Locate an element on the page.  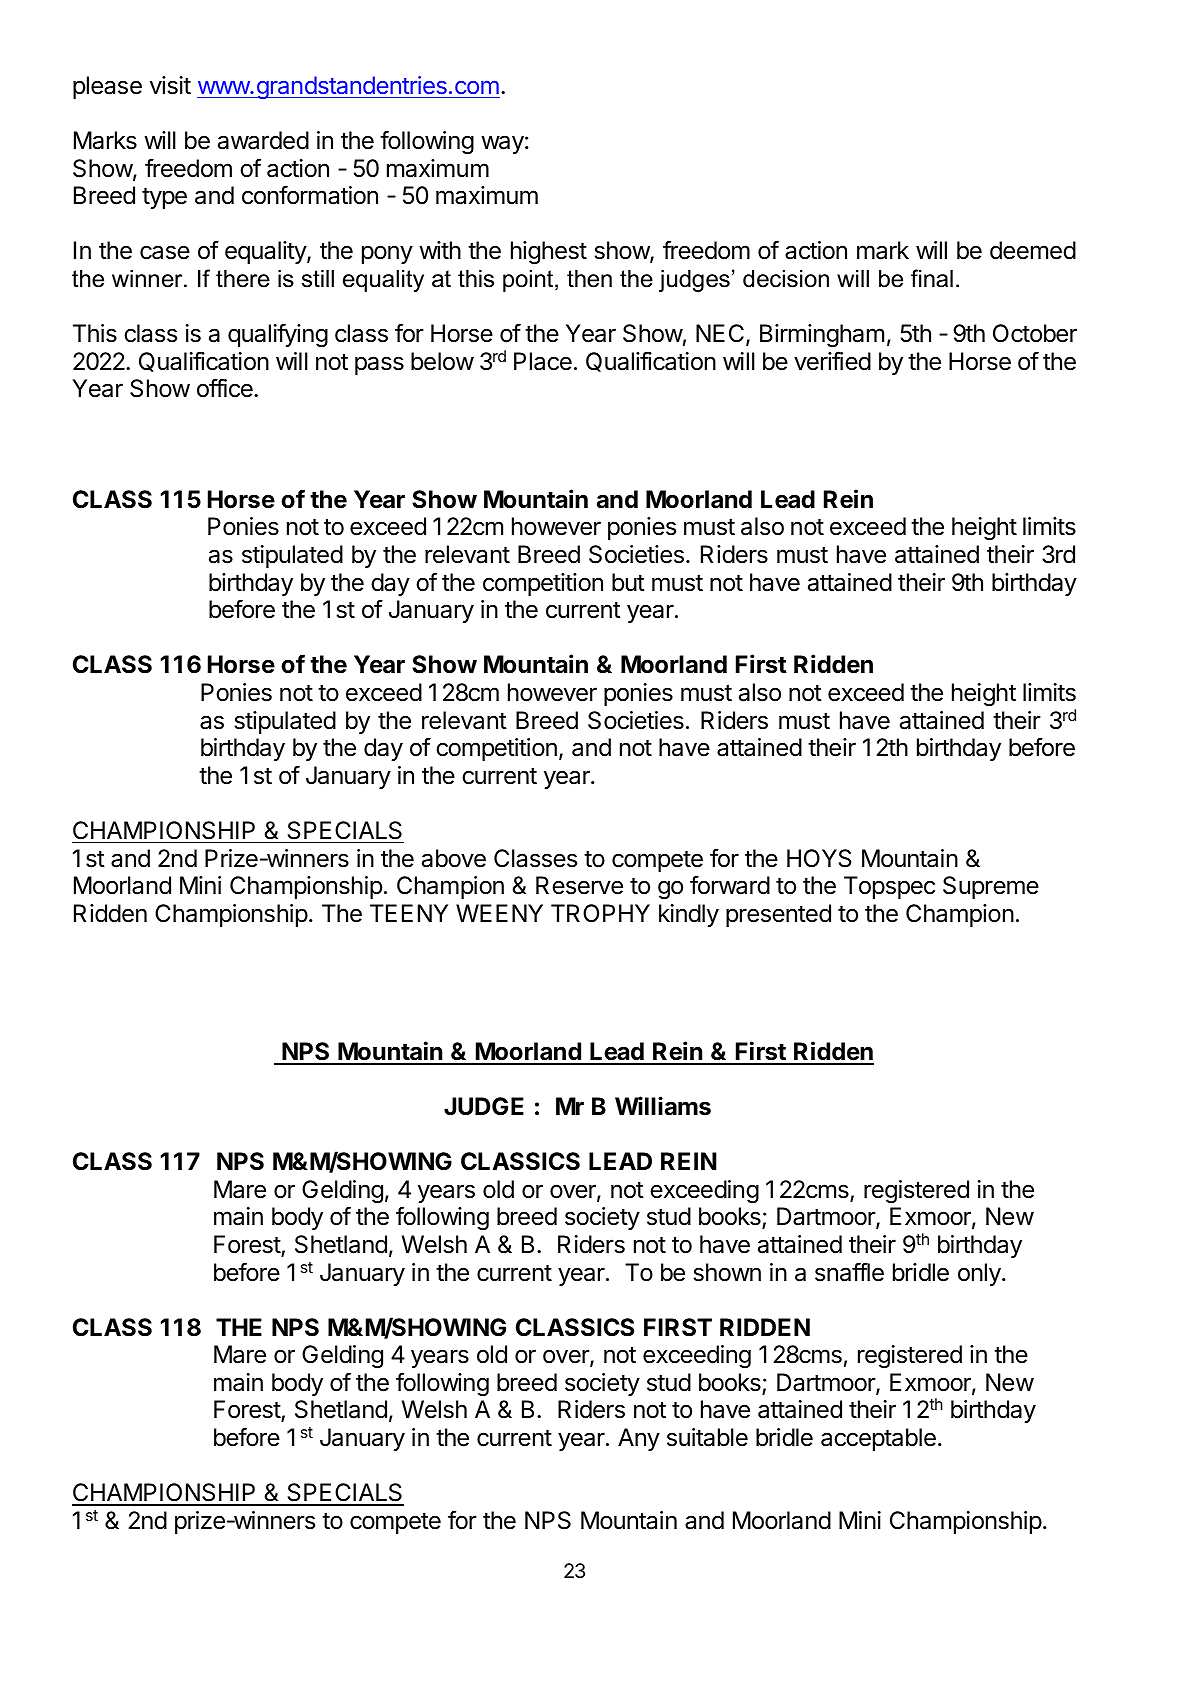
awarded is located at coordinates (263, 140).
